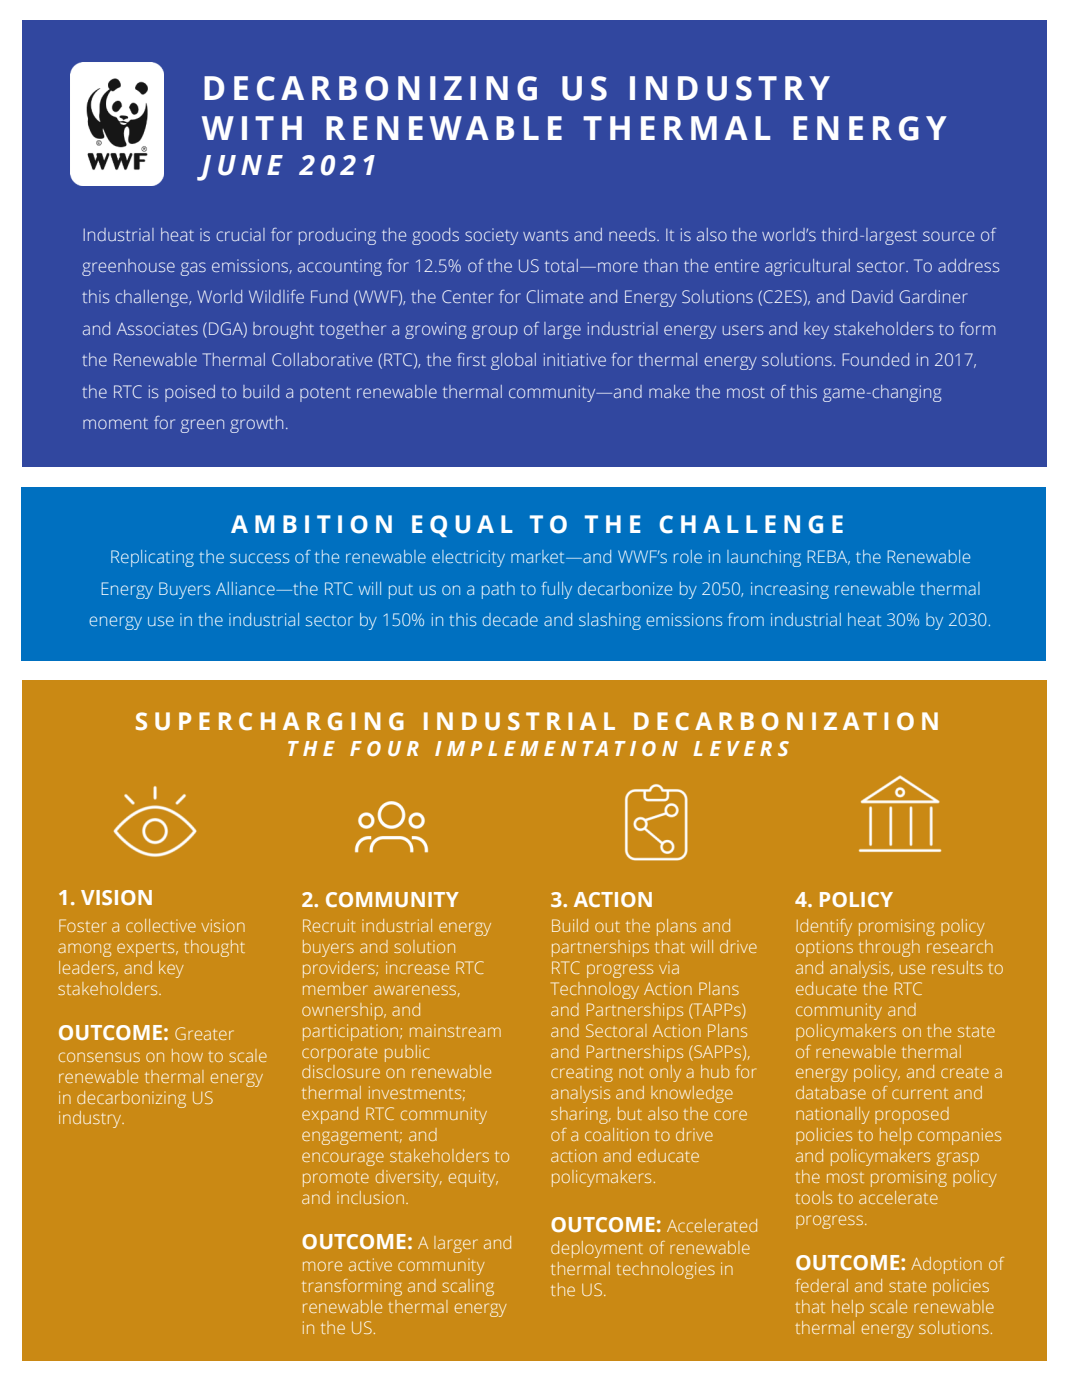 The height and width of the page is (1381, 1067). Describe the element at coordinates (256, 424) in the page. I see `growth` at that location.
